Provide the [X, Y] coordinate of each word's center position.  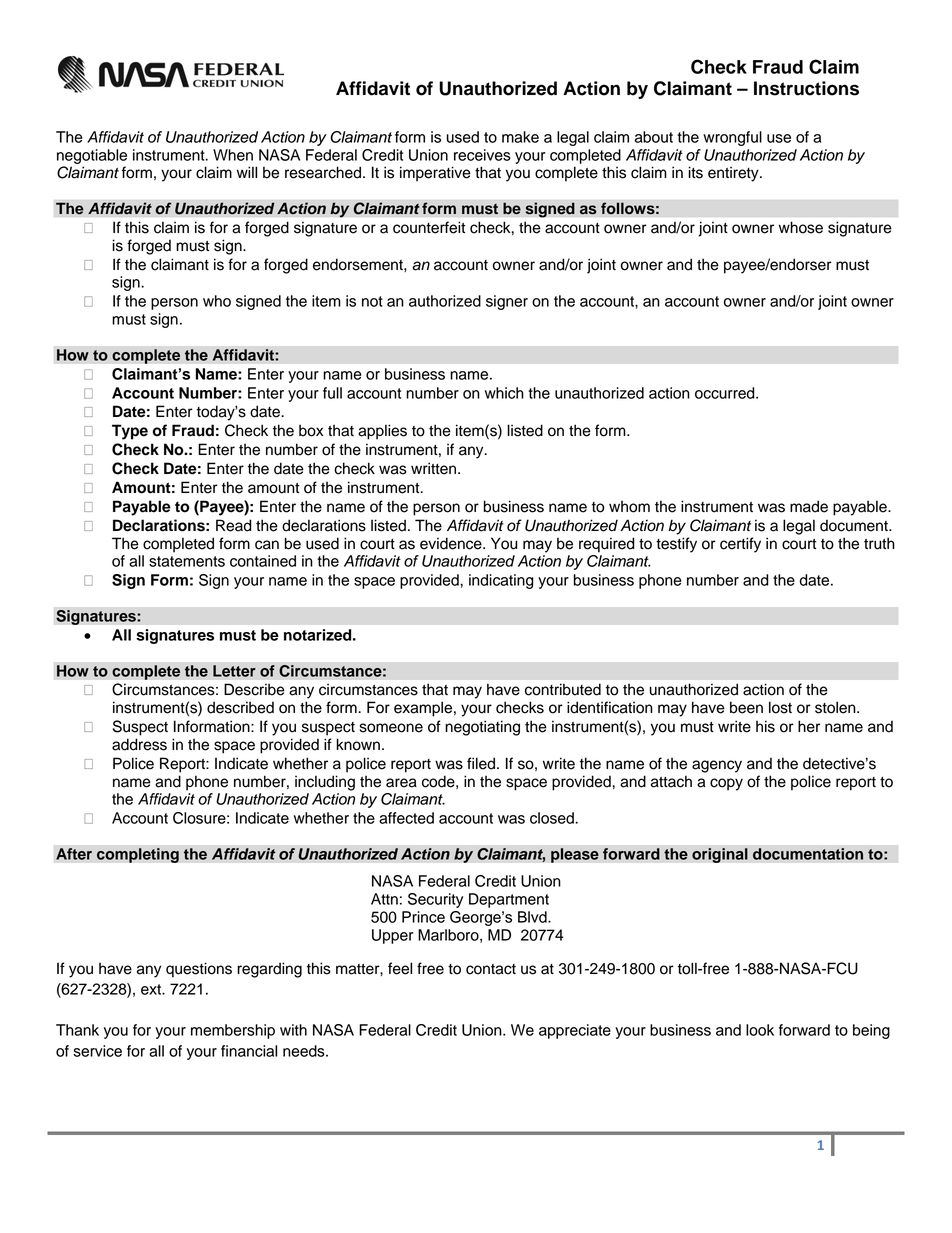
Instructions [806, 88]
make [520, 137]
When [233, 155]
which [504, 393]
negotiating [482, 728]
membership [233, 1031]
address [139, 744]
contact [491, 969]
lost [780, 707]
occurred [726, 393]
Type [130, 432]
